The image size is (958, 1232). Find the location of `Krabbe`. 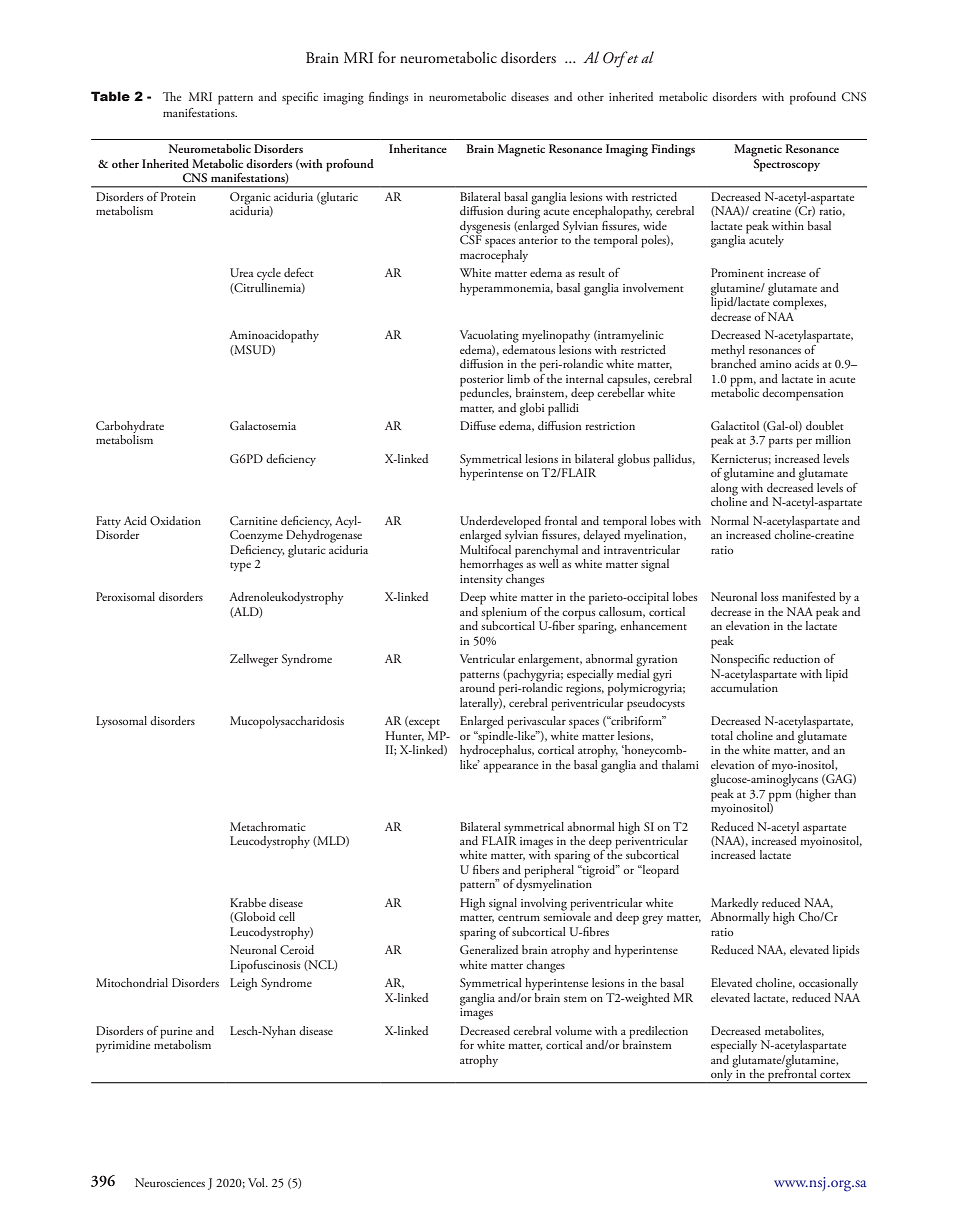

Krabbe is located at coordinates (248, 902).
